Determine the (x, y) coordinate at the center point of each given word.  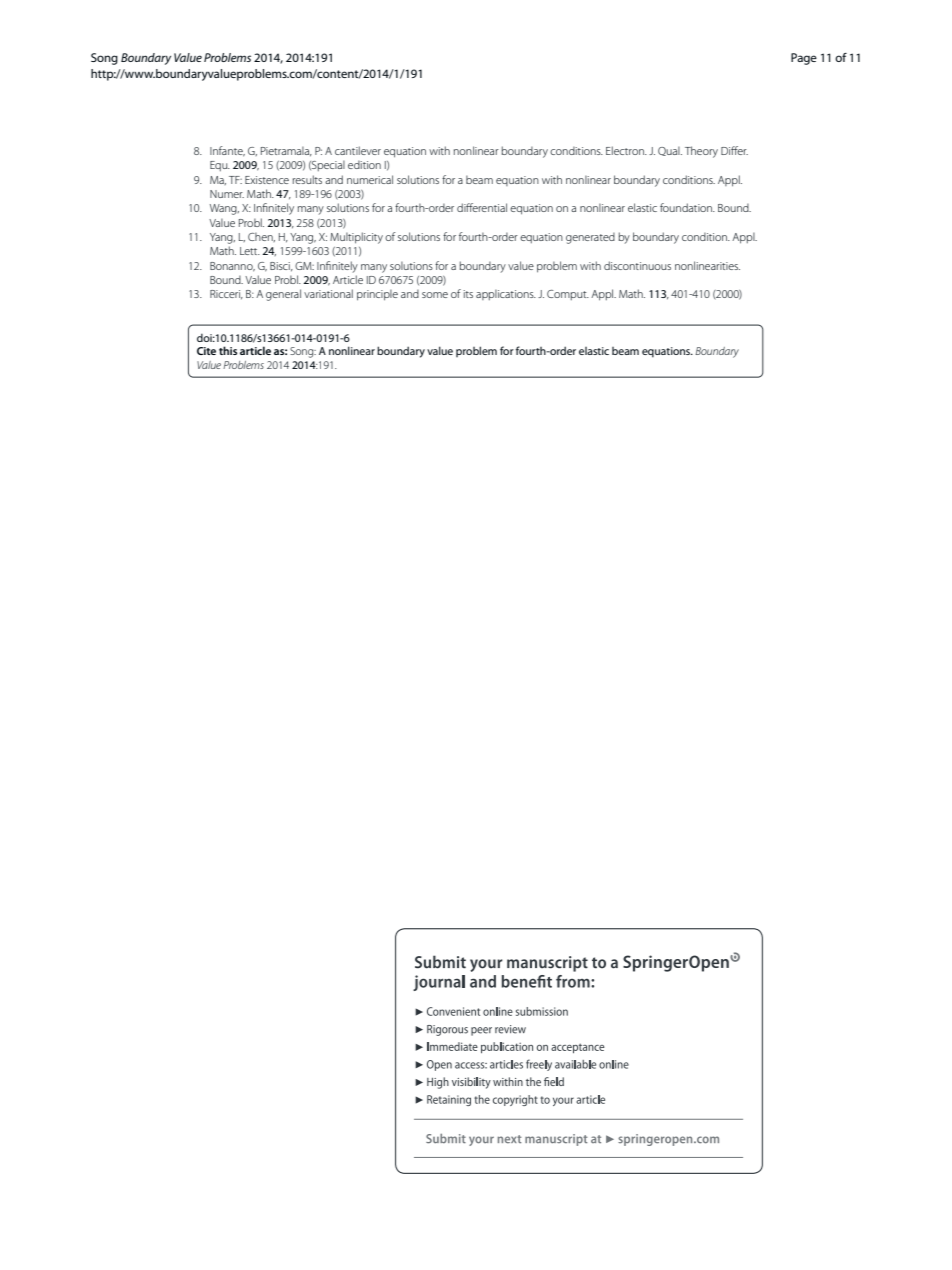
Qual (670, 151)
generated (590, 238)
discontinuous (637, 265)
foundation (687, 207)
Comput (568, 295)
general (283, 295)
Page (804, 59)
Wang (224, 209)
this (228, 350)
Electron (626, 150)
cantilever (358, 150)
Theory (701, 152)
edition (364, 165)
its (468, 294)
